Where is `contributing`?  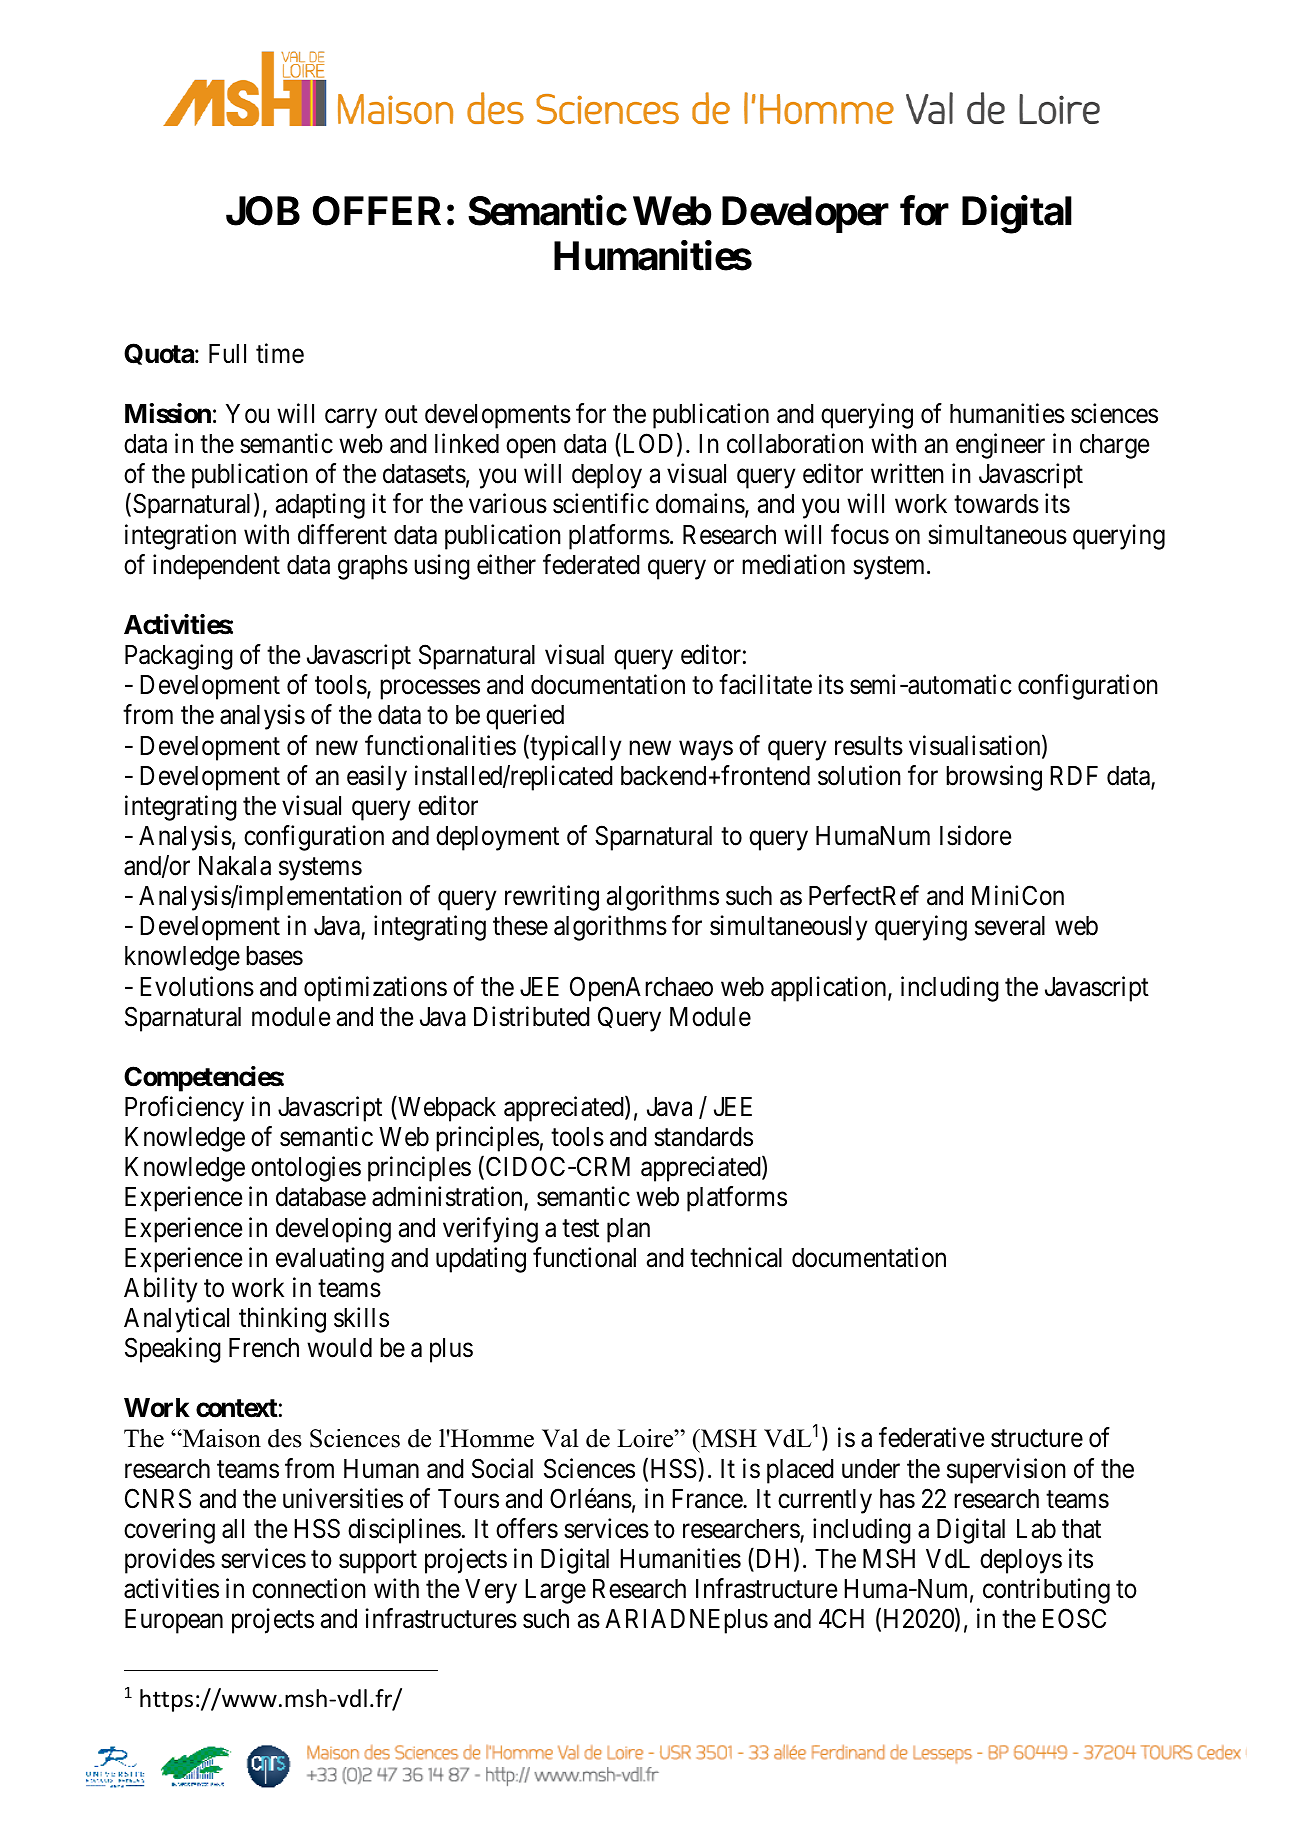
contributing is located at coordinates (1046, 1591).
